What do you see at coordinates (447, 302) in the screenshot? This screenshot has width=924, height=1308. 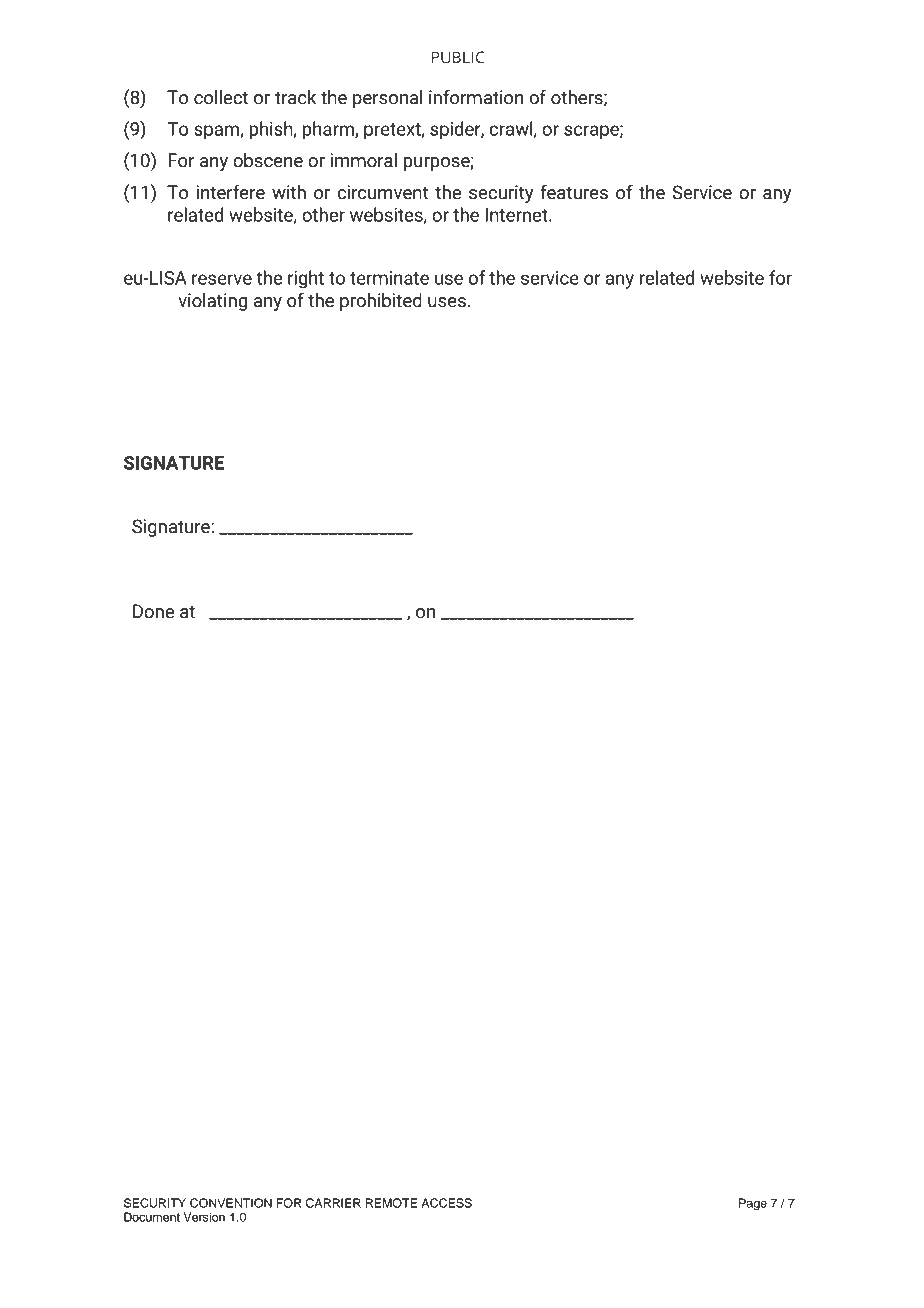 I see `uses` at bounding box center [447, 302].
